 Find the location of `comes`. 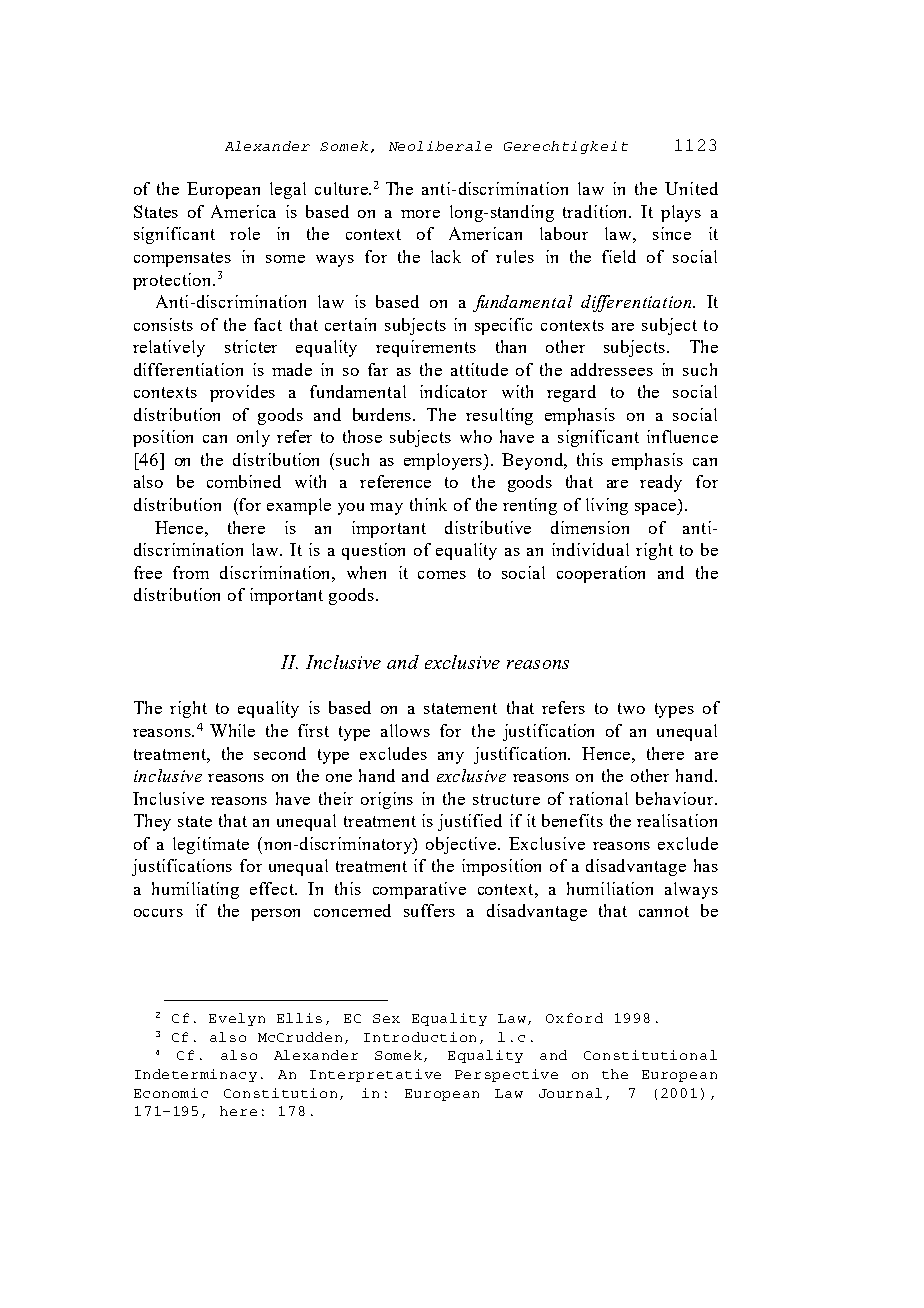

comes is located at coordinates (442, 575).
